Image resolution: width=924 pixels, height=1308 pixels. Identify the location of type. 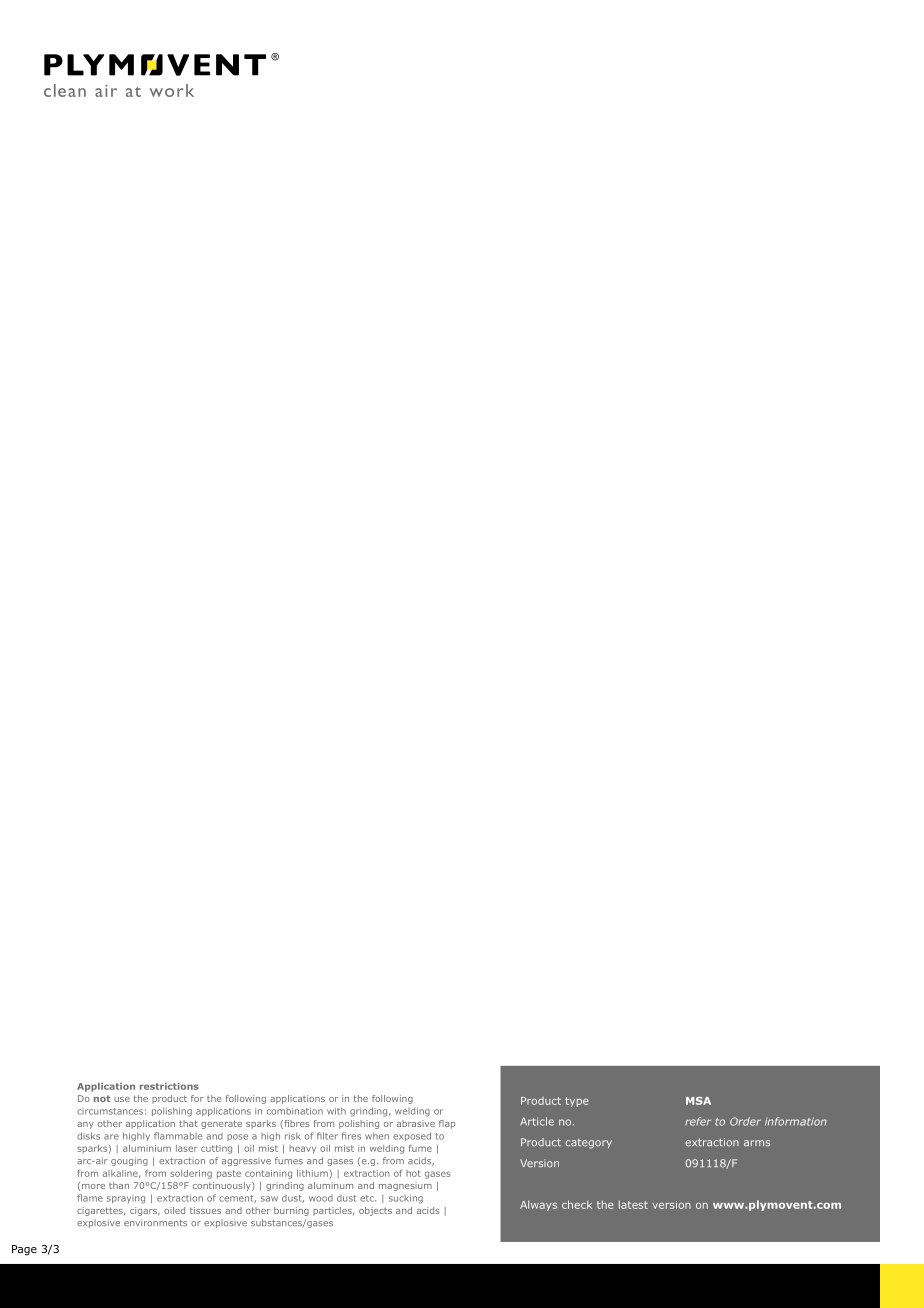
(577, 1102).
